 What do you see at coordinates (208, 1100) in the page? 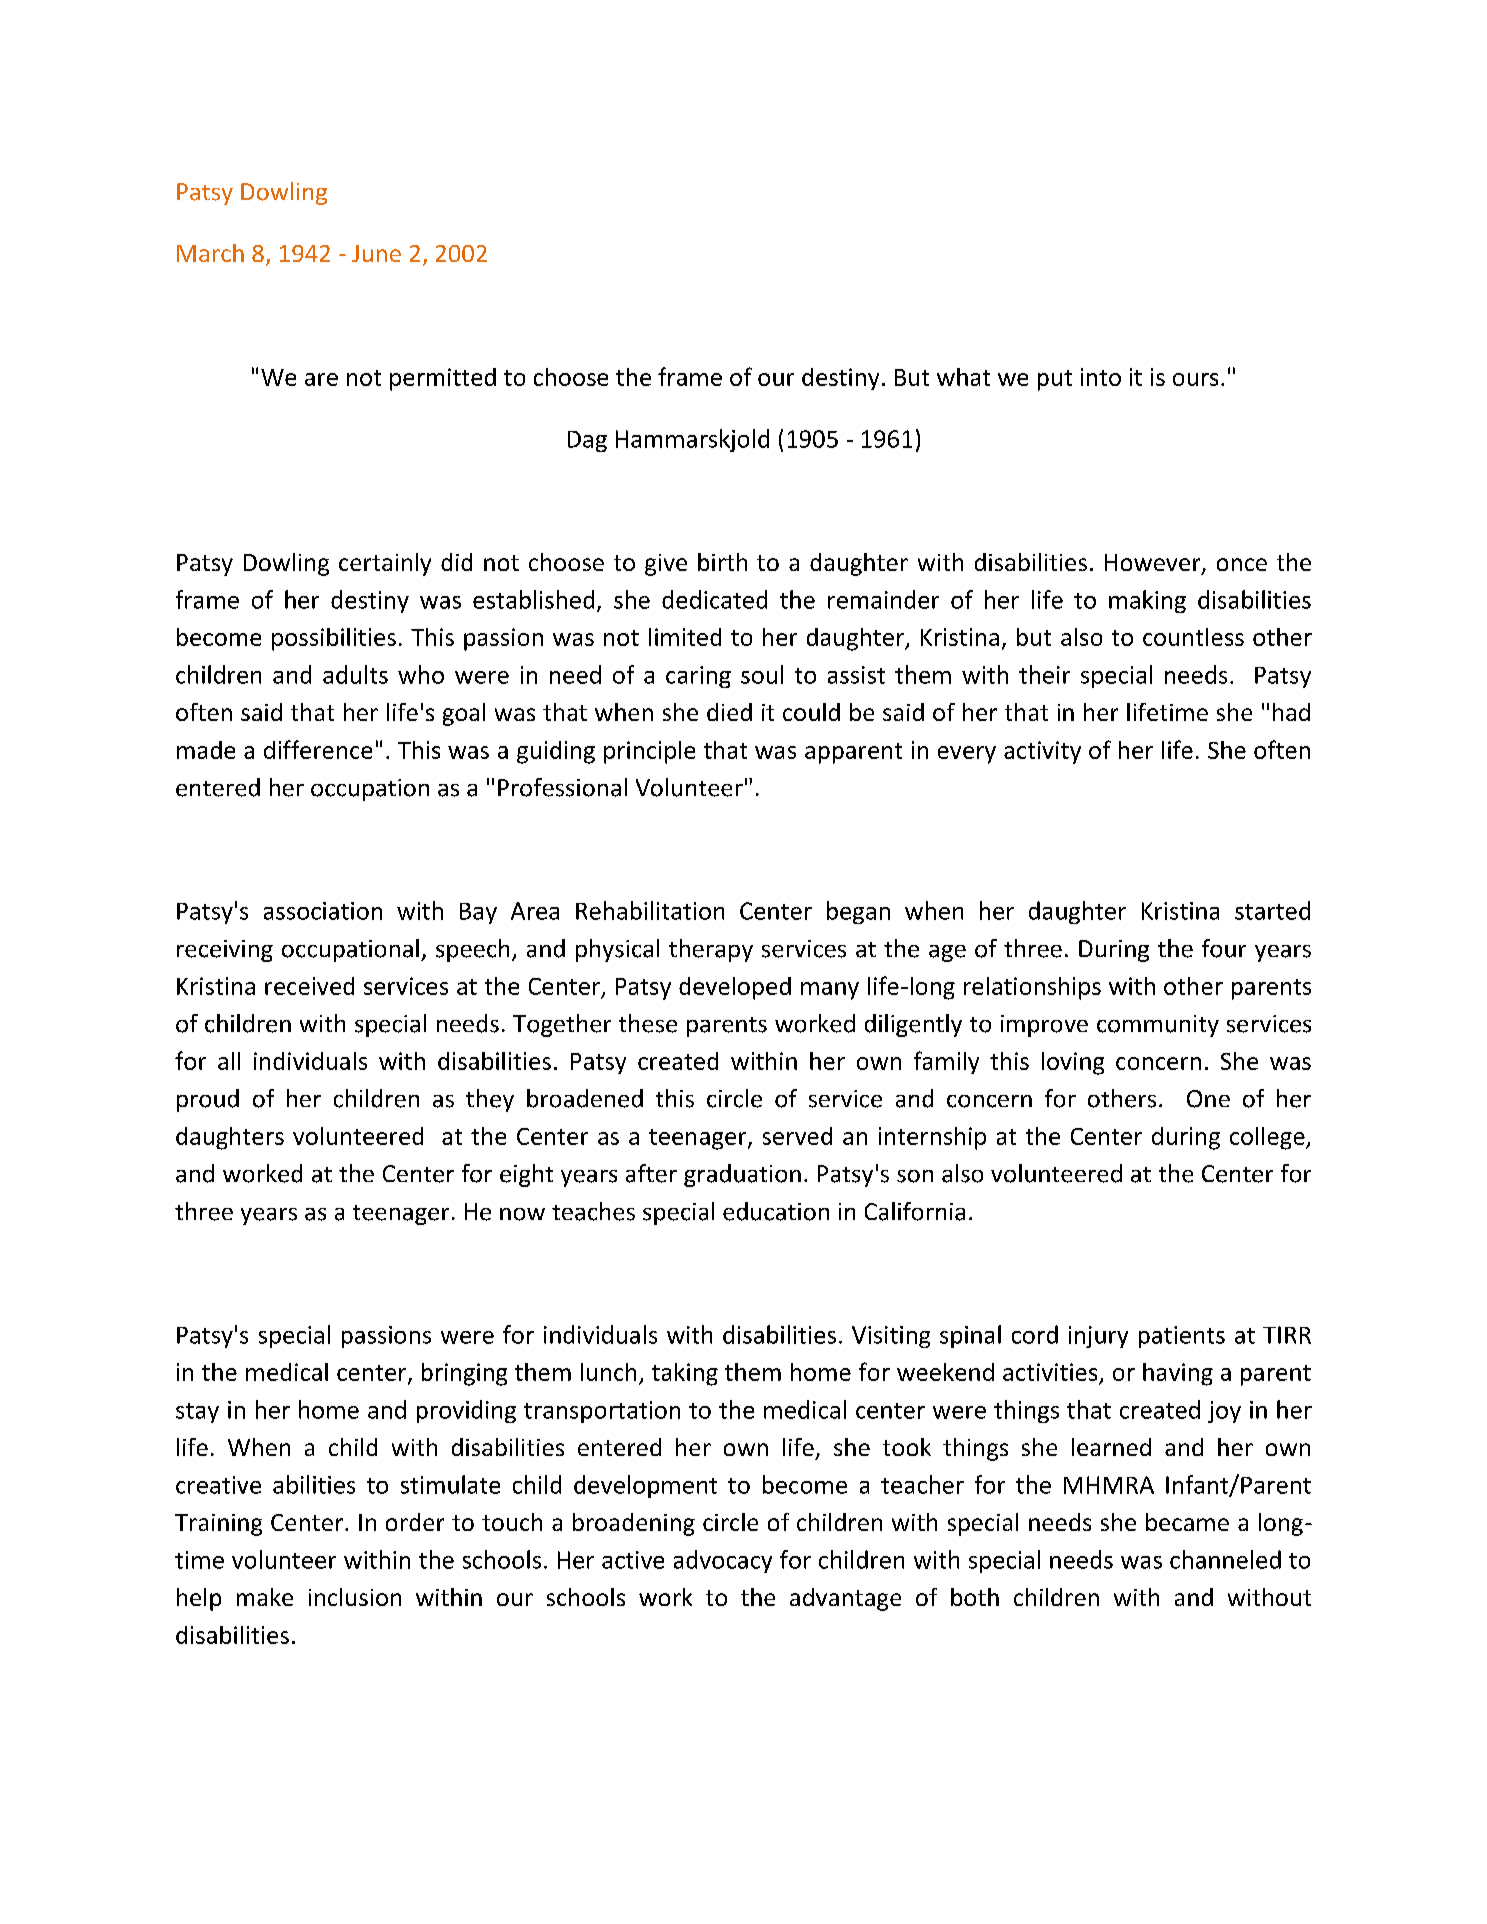
I see `proud` at bounding box center [208, 1100].
